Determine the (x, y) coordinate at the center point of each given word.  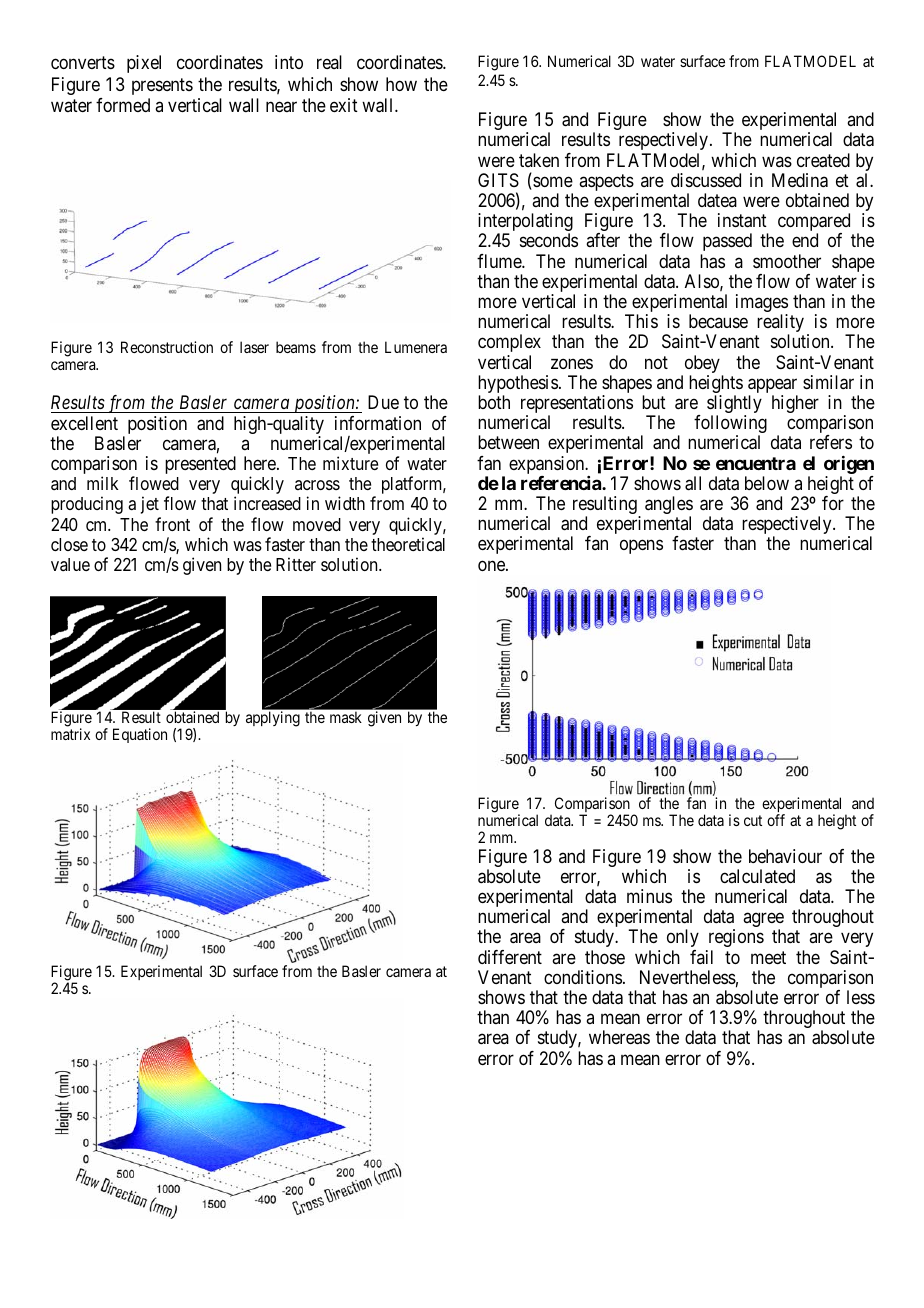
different (510, 957)
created (823, 160)
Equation (140, 735)
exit (344, 105)
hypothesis (518, 385)
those (605, 957)
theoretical (408, 544)
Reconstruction (167, 347)
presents (162, 86)
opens (641, 547)
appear (773, 387)
